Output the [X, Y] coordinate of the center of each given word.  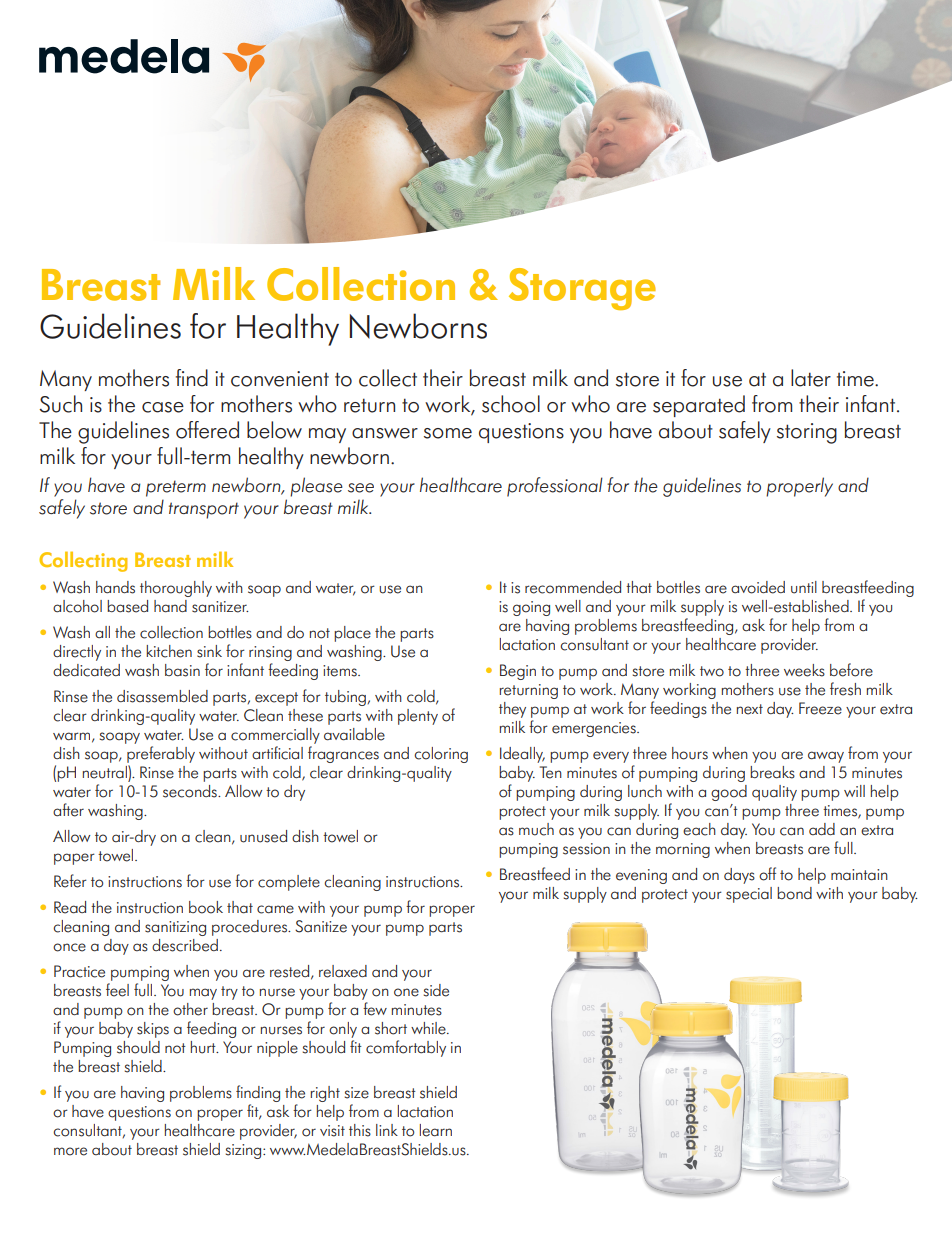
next [750, 709]
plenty [418, 717]
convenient [280, 379]
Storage [582, 289]
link [387, 1130]
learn [436, 1130]
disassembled [162, 696]
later [811, 378]
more [70, 1151]
